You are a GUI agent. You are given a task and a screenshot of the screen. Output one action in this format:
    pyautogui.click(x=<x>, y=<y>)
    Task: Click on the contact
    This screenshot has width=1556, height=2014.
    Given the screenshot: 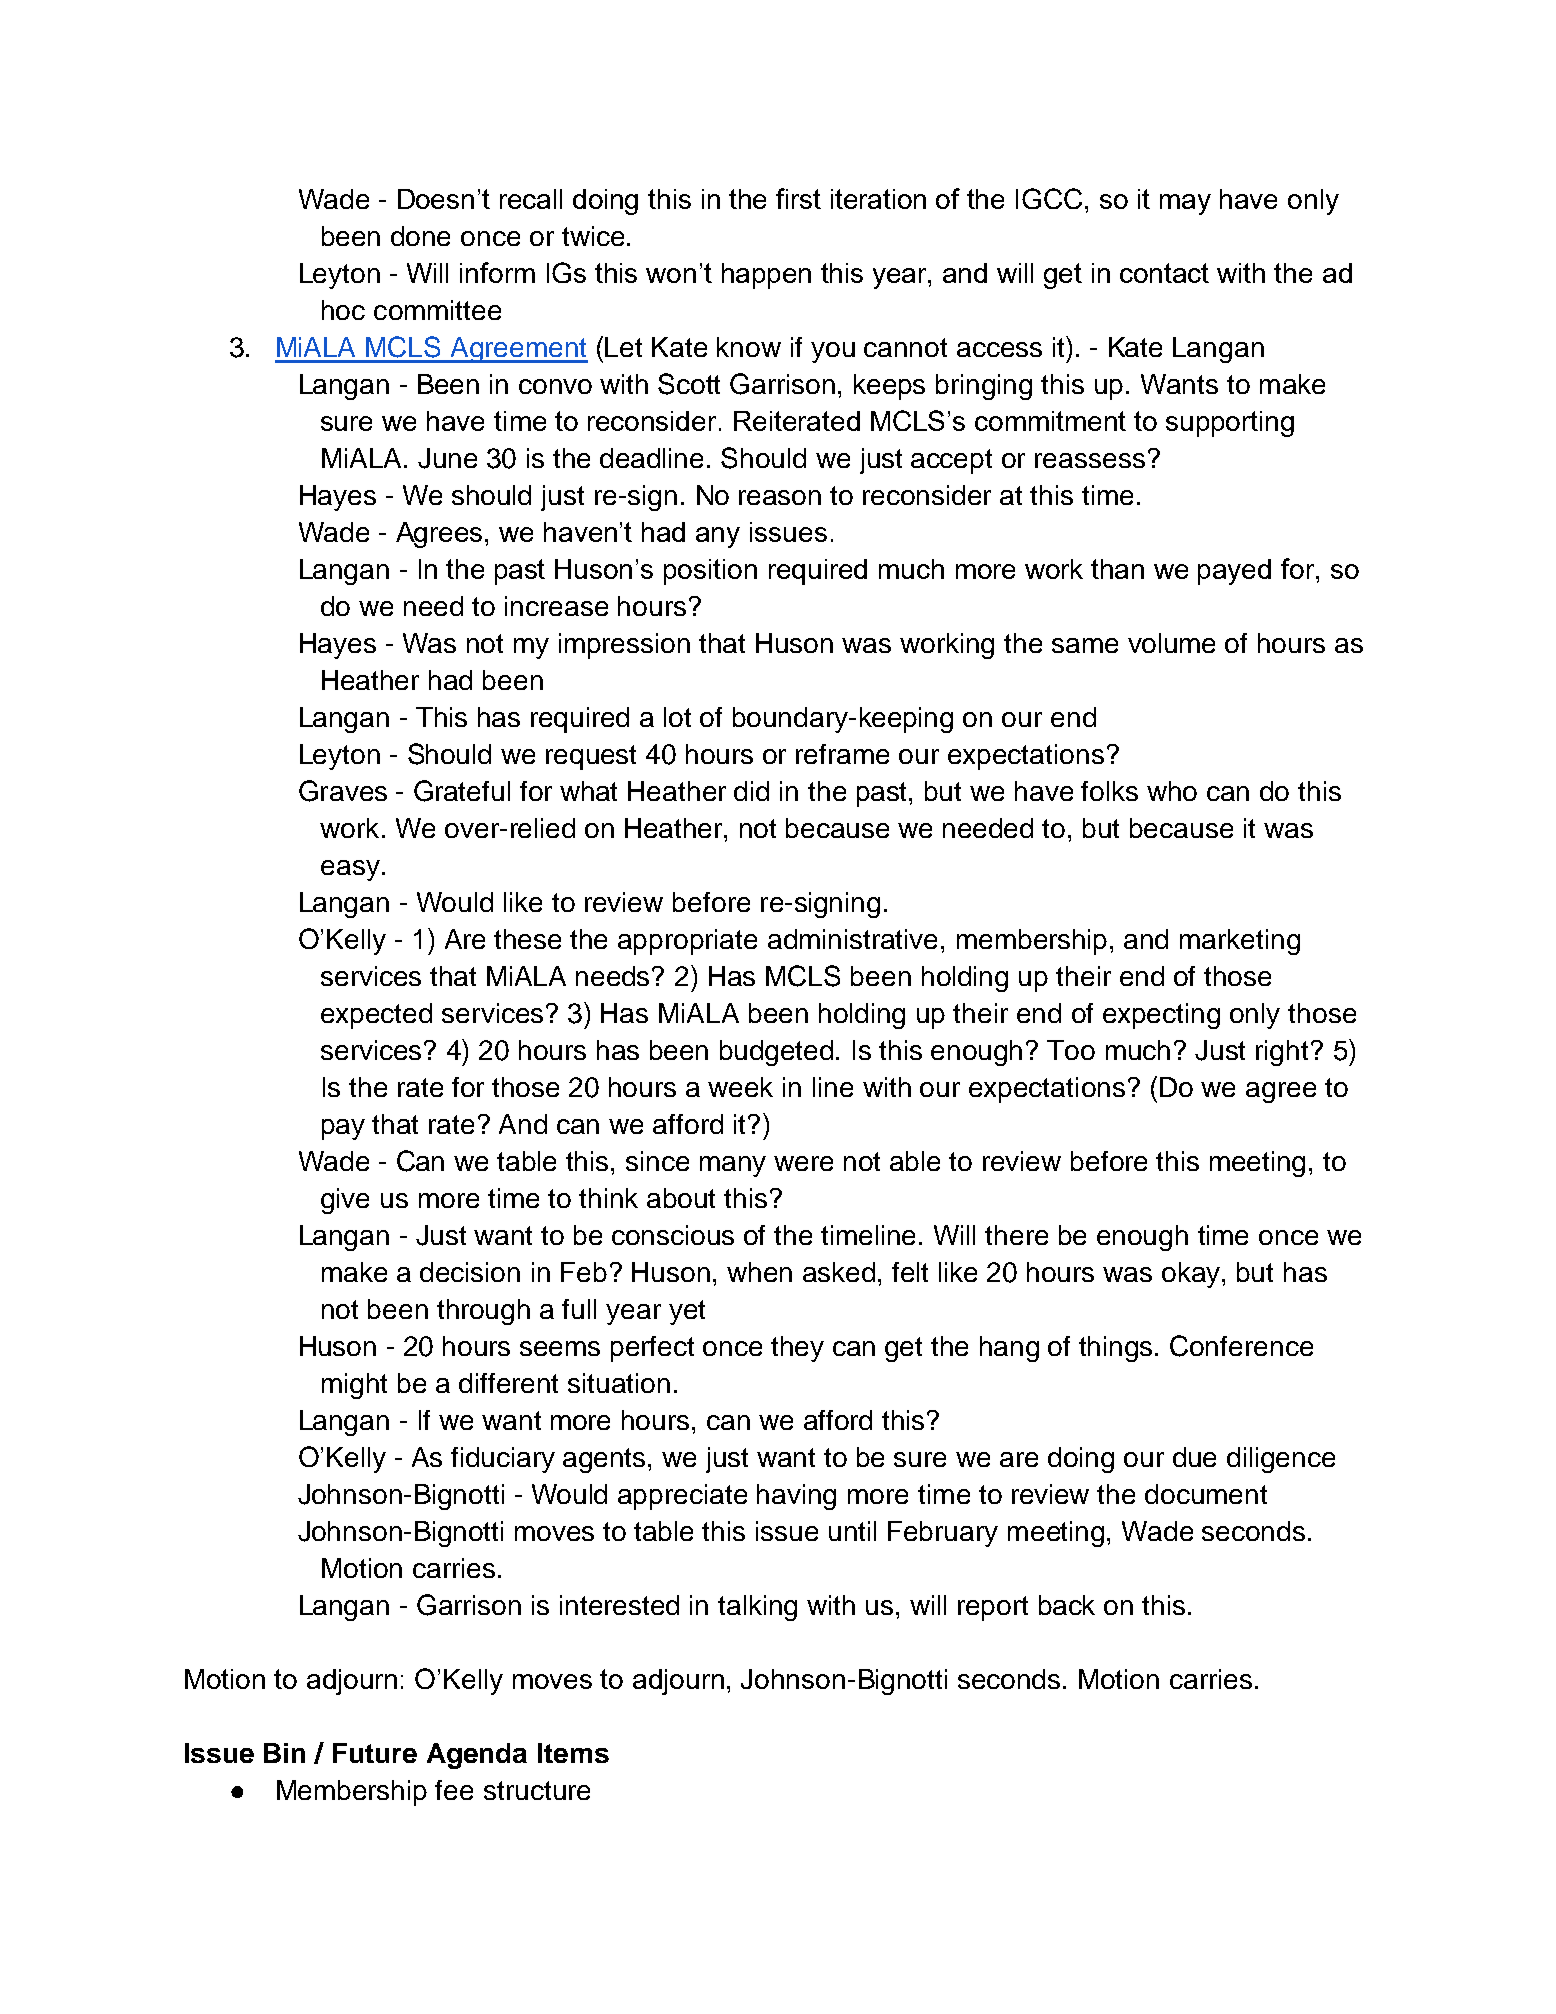 What is the action you would take?
    pyautogui.click(x=1164, y=273)
